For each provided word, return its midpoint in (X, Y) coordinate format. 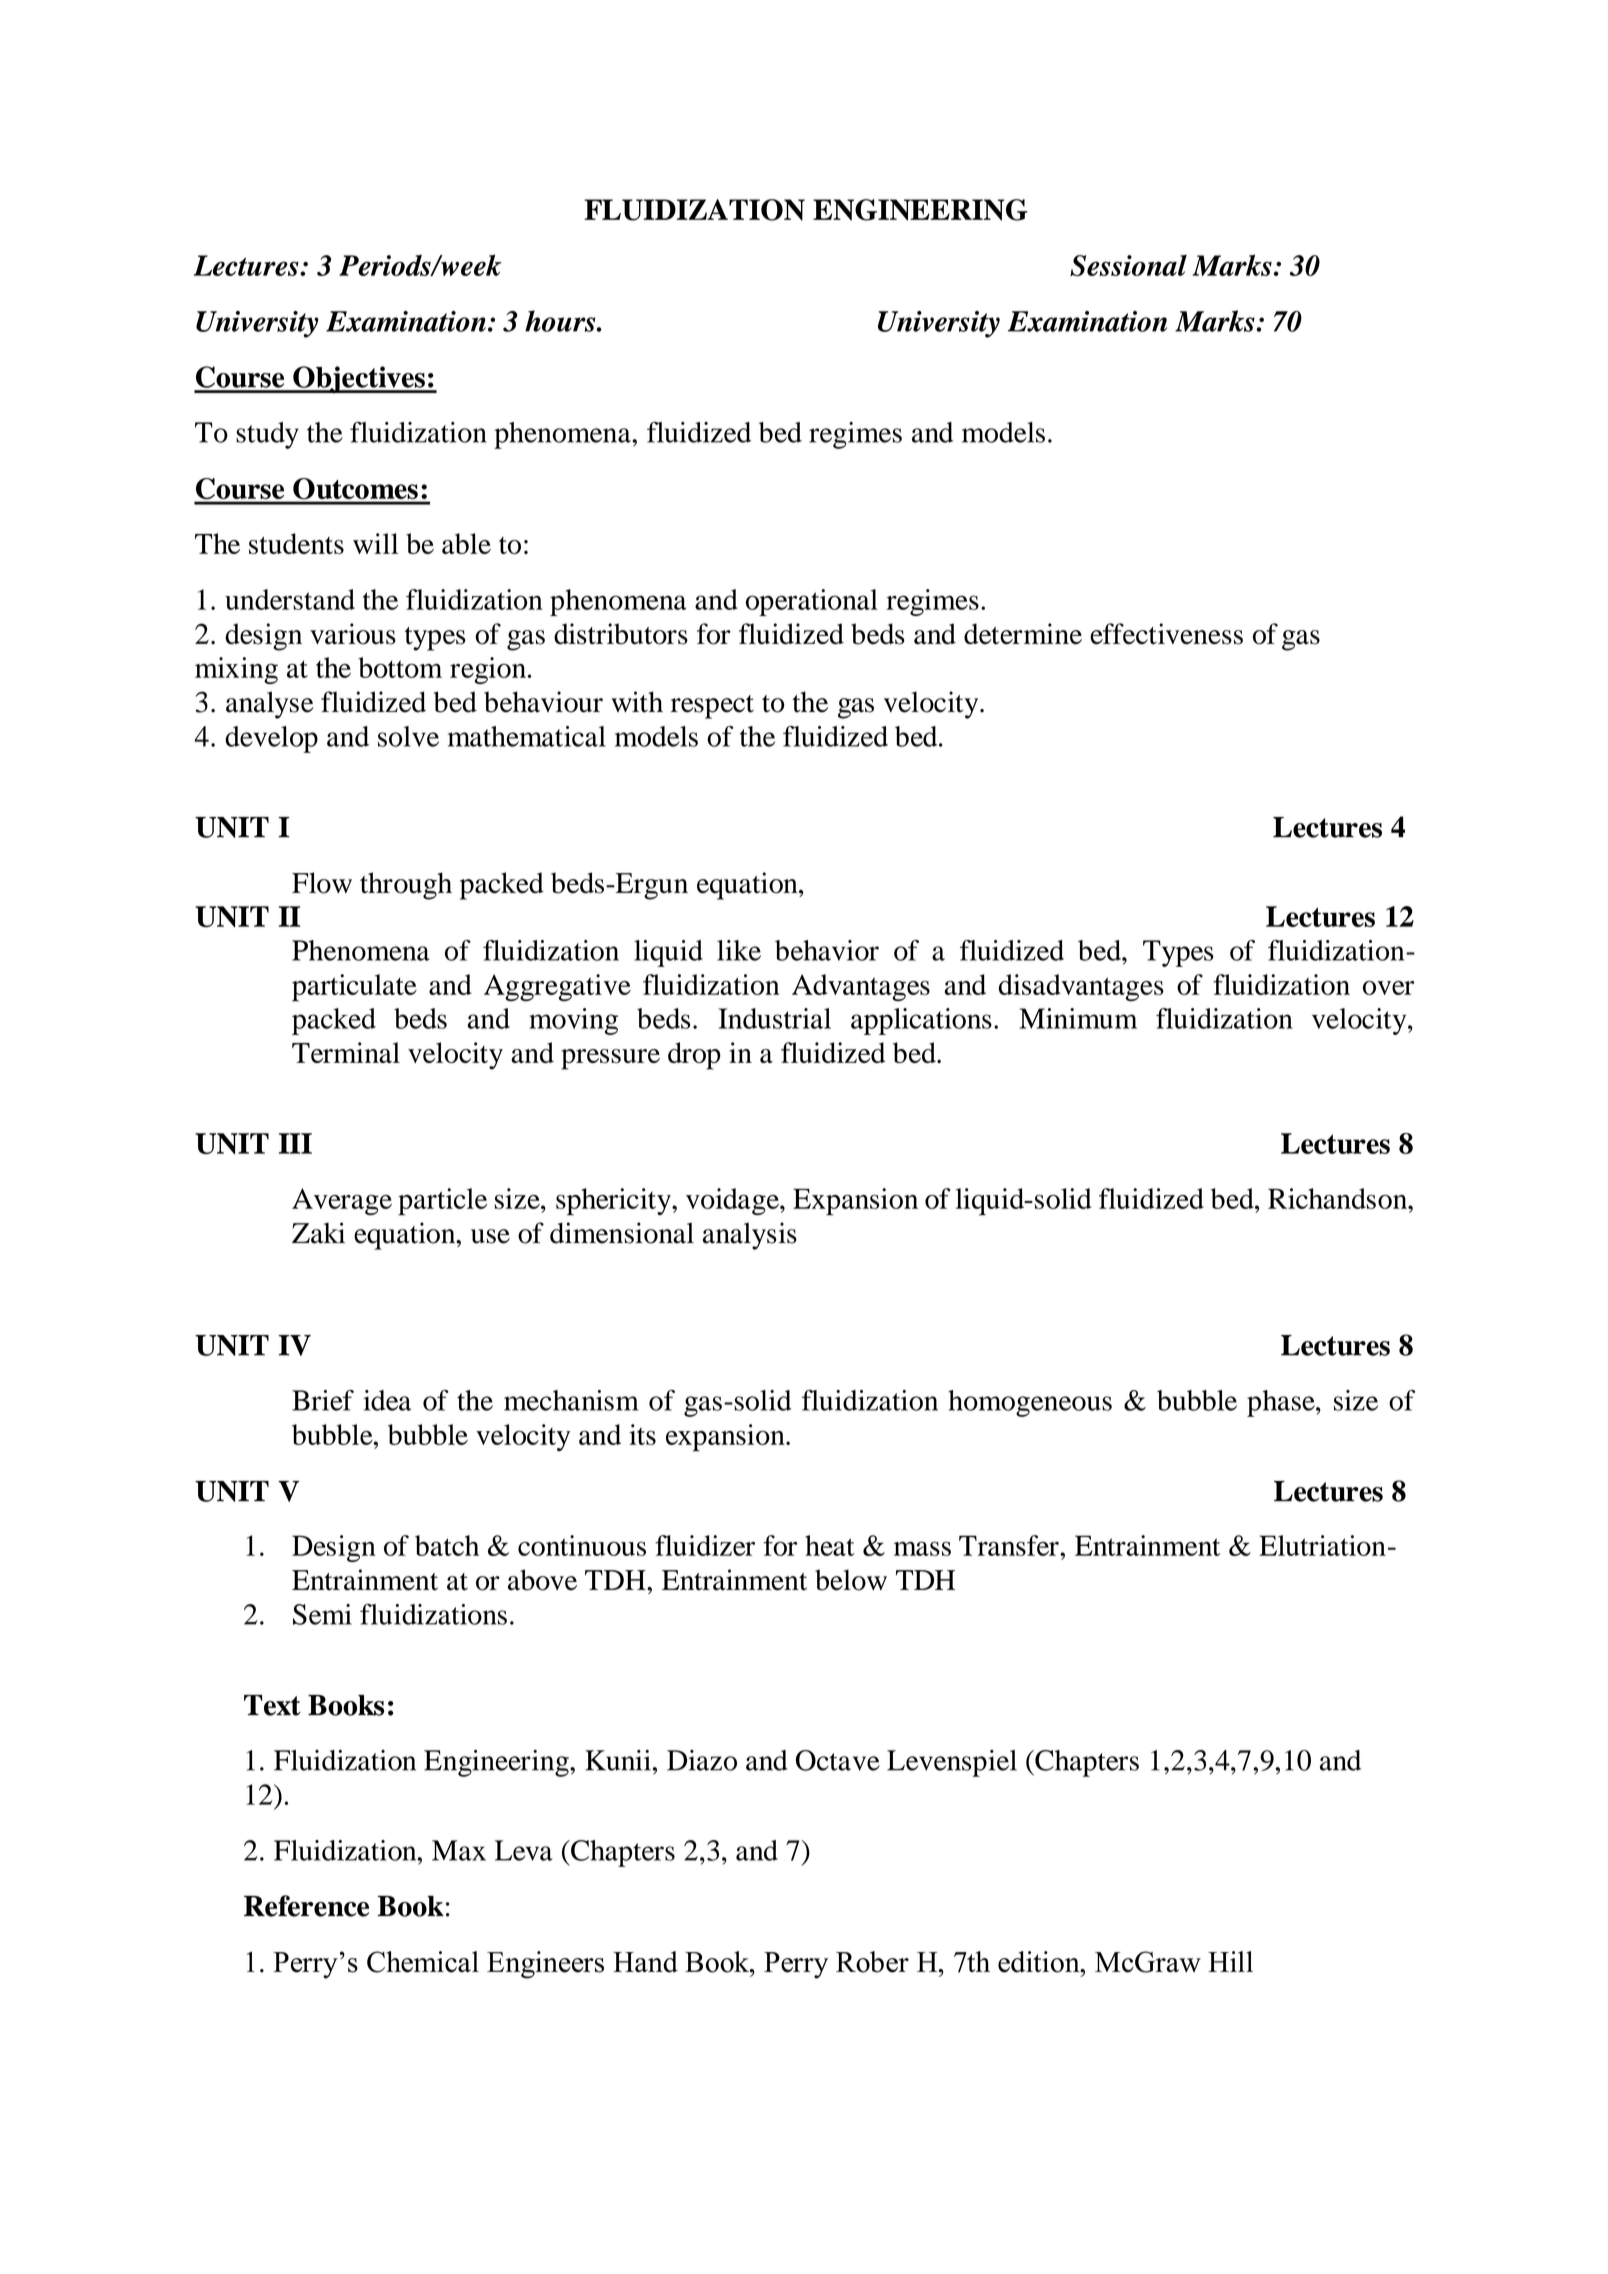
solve (408, 736)
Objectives (359, 380)
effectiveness (1166, 634)
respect (712, 707)
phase (1282, 1403)
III (295, 1143)
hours (561, 321)
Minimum (1078, 1018)
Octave (838, 1760)
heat (830, 1545)
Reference (306, 1906)
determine (1023, 634)
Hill (1230, 1961)
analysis (750, 1236)
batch (447, 1545)
